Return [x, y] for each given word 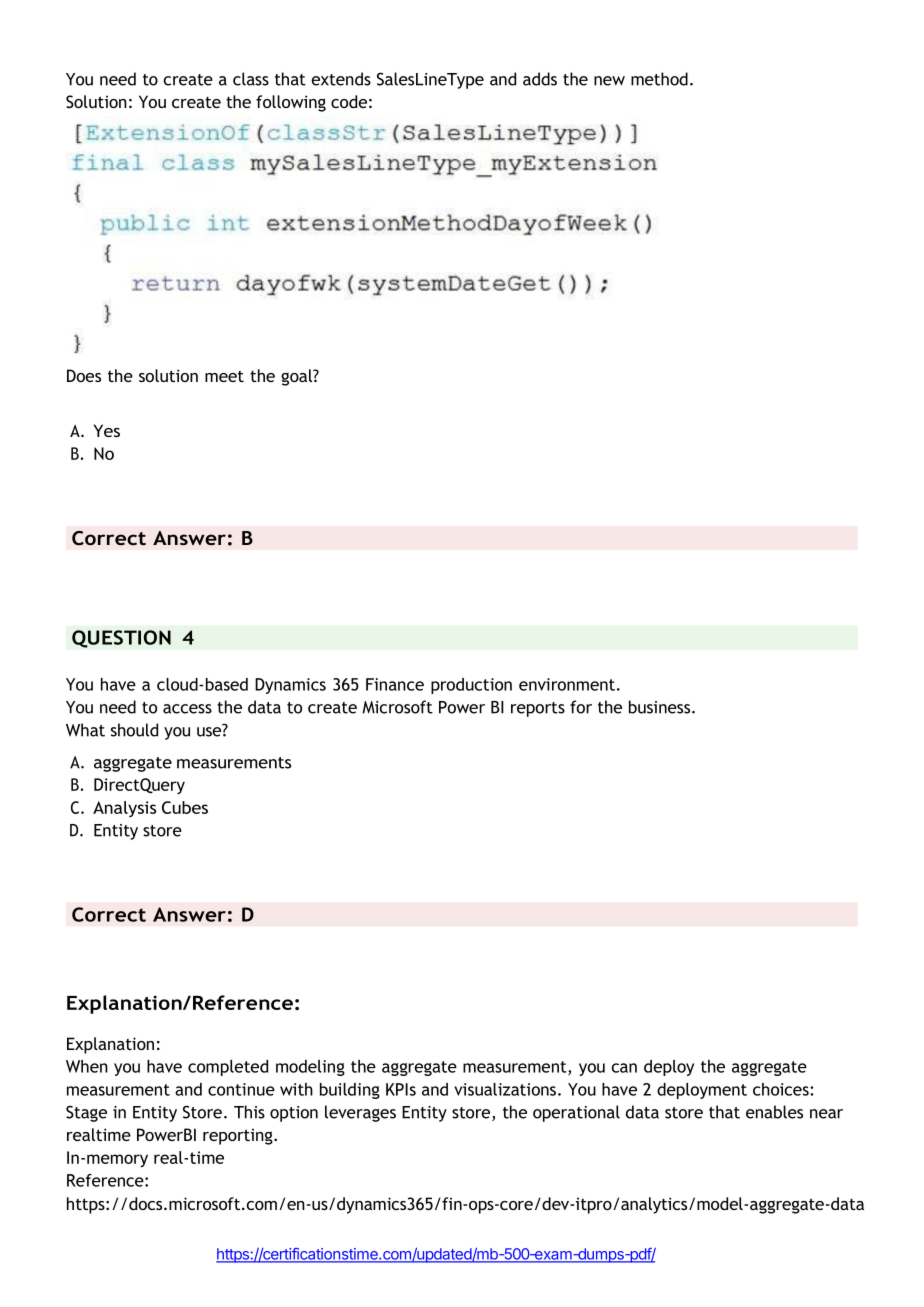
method [659, 79]
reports [538, 709]
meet [224, 376]
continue [241, 1089]
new [609, 81]
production [471, 686]
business [661, 707]
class [251, 79]
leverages [360, 1113]
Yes [107, 430]
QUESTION [121, 639]
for [581, 707]
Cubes [185, 807]
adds [540, 79]
